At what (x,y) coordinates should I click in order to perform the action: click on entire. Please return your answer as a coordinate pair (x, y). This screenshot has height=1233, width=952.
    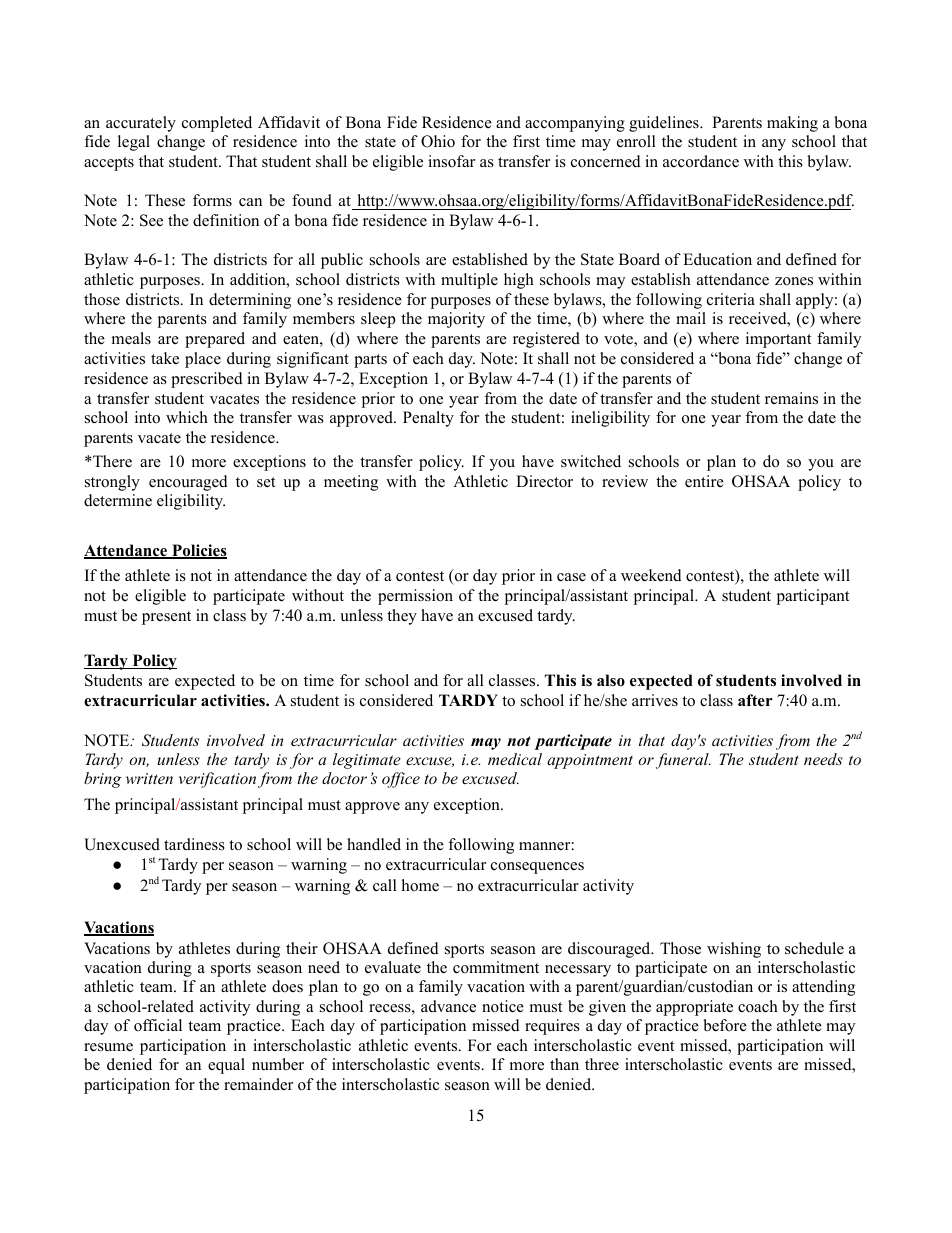
    Looking at the image, I should click on (704, 481).
